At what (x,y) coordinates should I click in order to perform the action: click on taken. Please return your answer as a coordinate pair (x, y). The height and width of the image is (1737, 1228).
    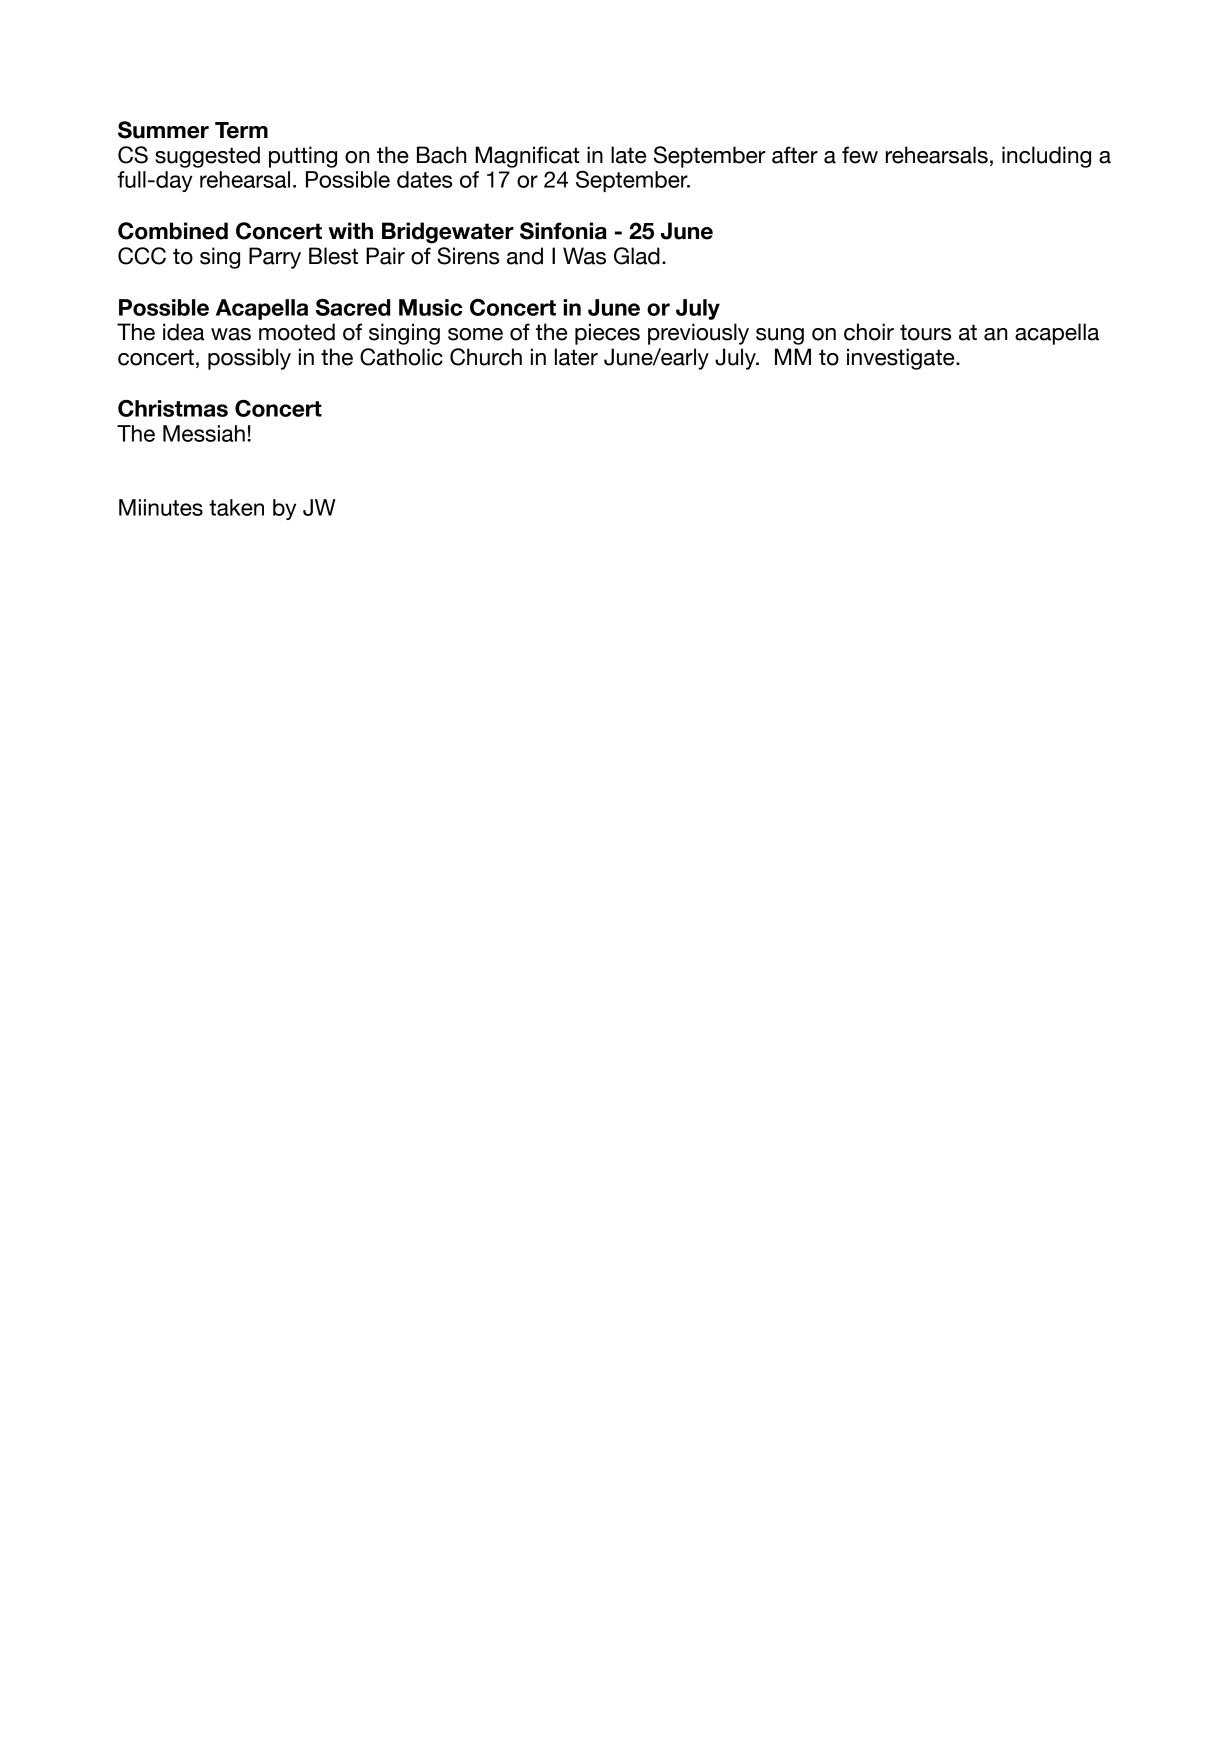
    Looking at the image, I should click on (236, 507).
